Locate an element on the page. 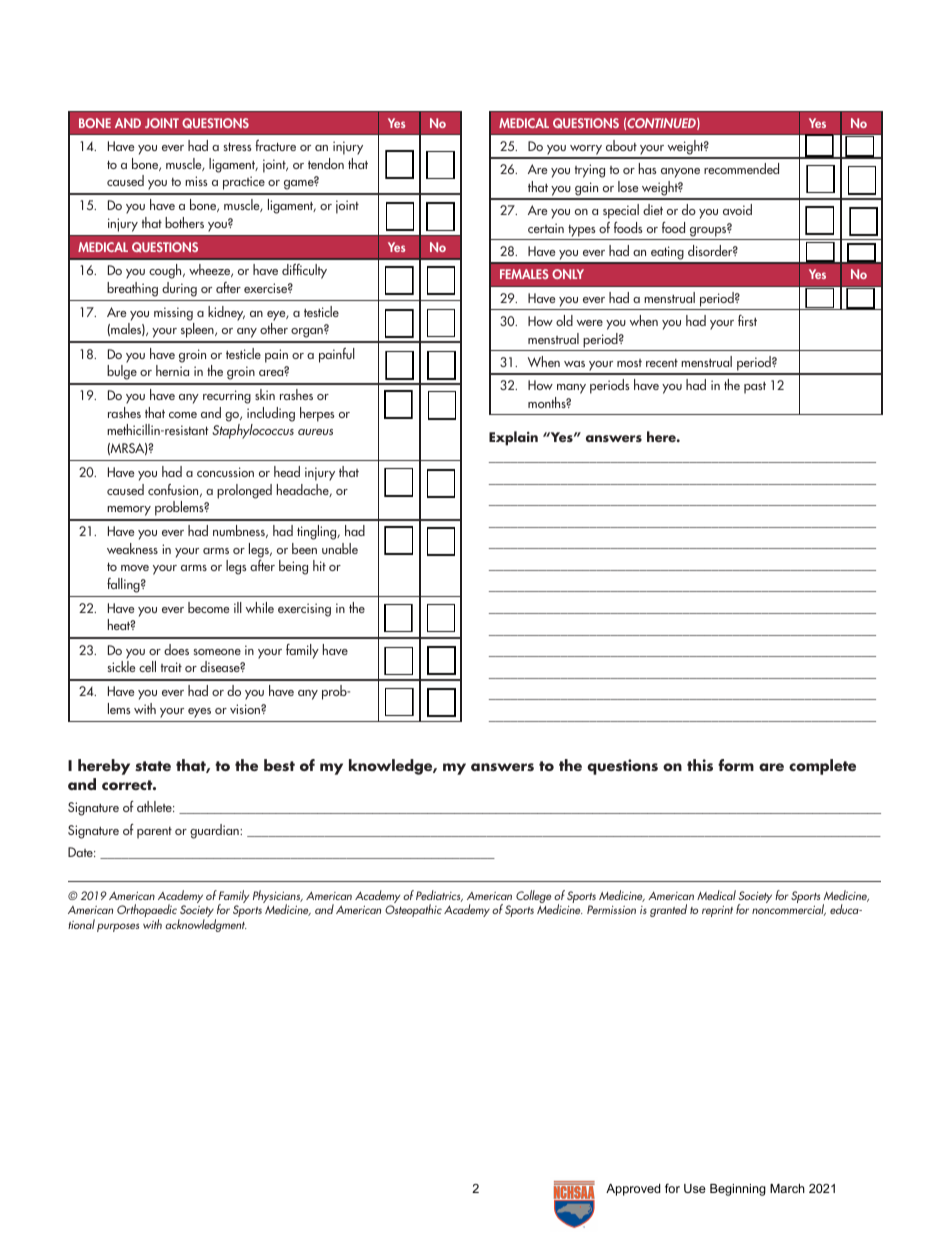 The image size is (952, 1240). recurring is located at coordinates (227, 397).
